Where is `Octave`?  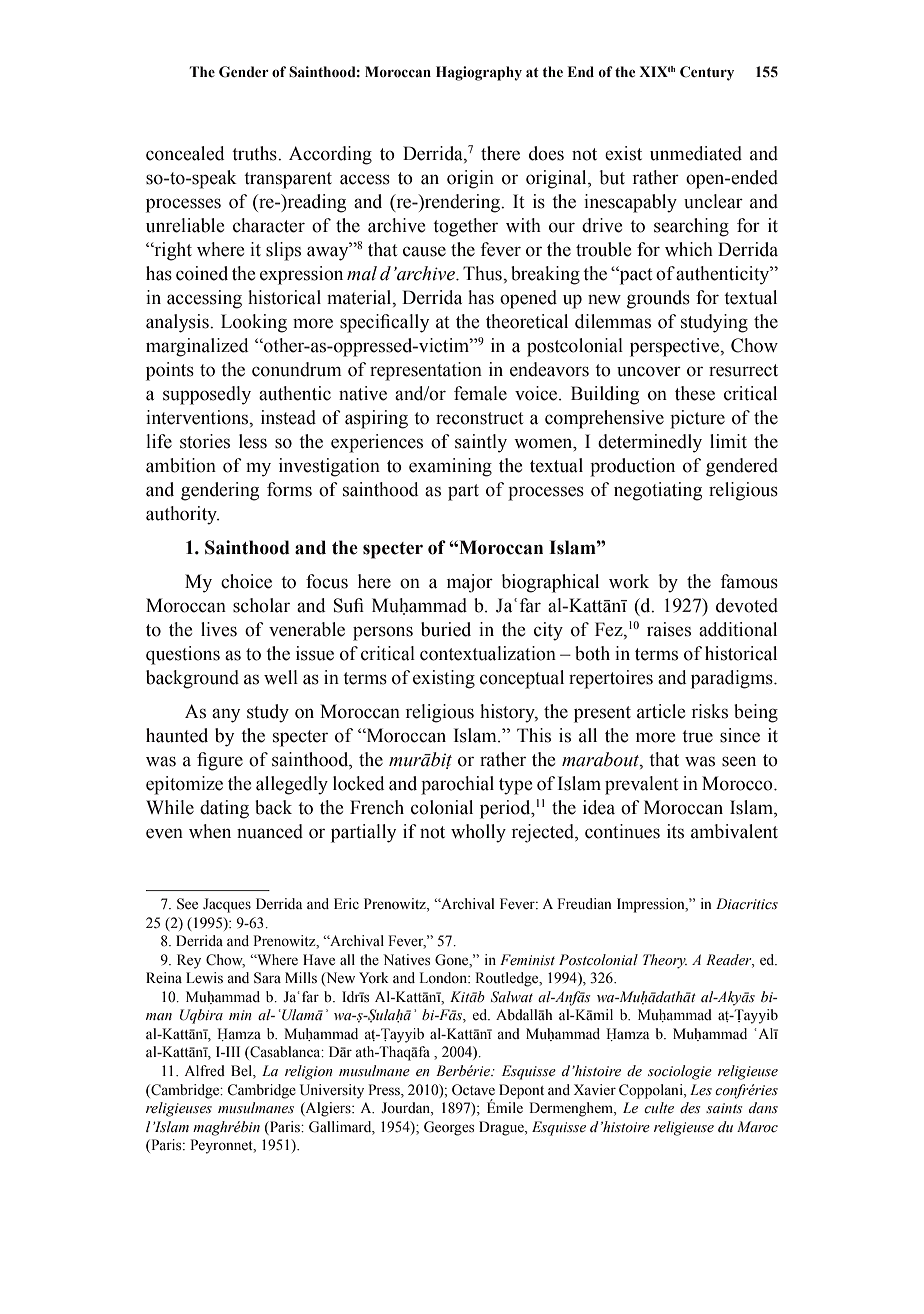
Octave is located at coordinates (473, 1090).
